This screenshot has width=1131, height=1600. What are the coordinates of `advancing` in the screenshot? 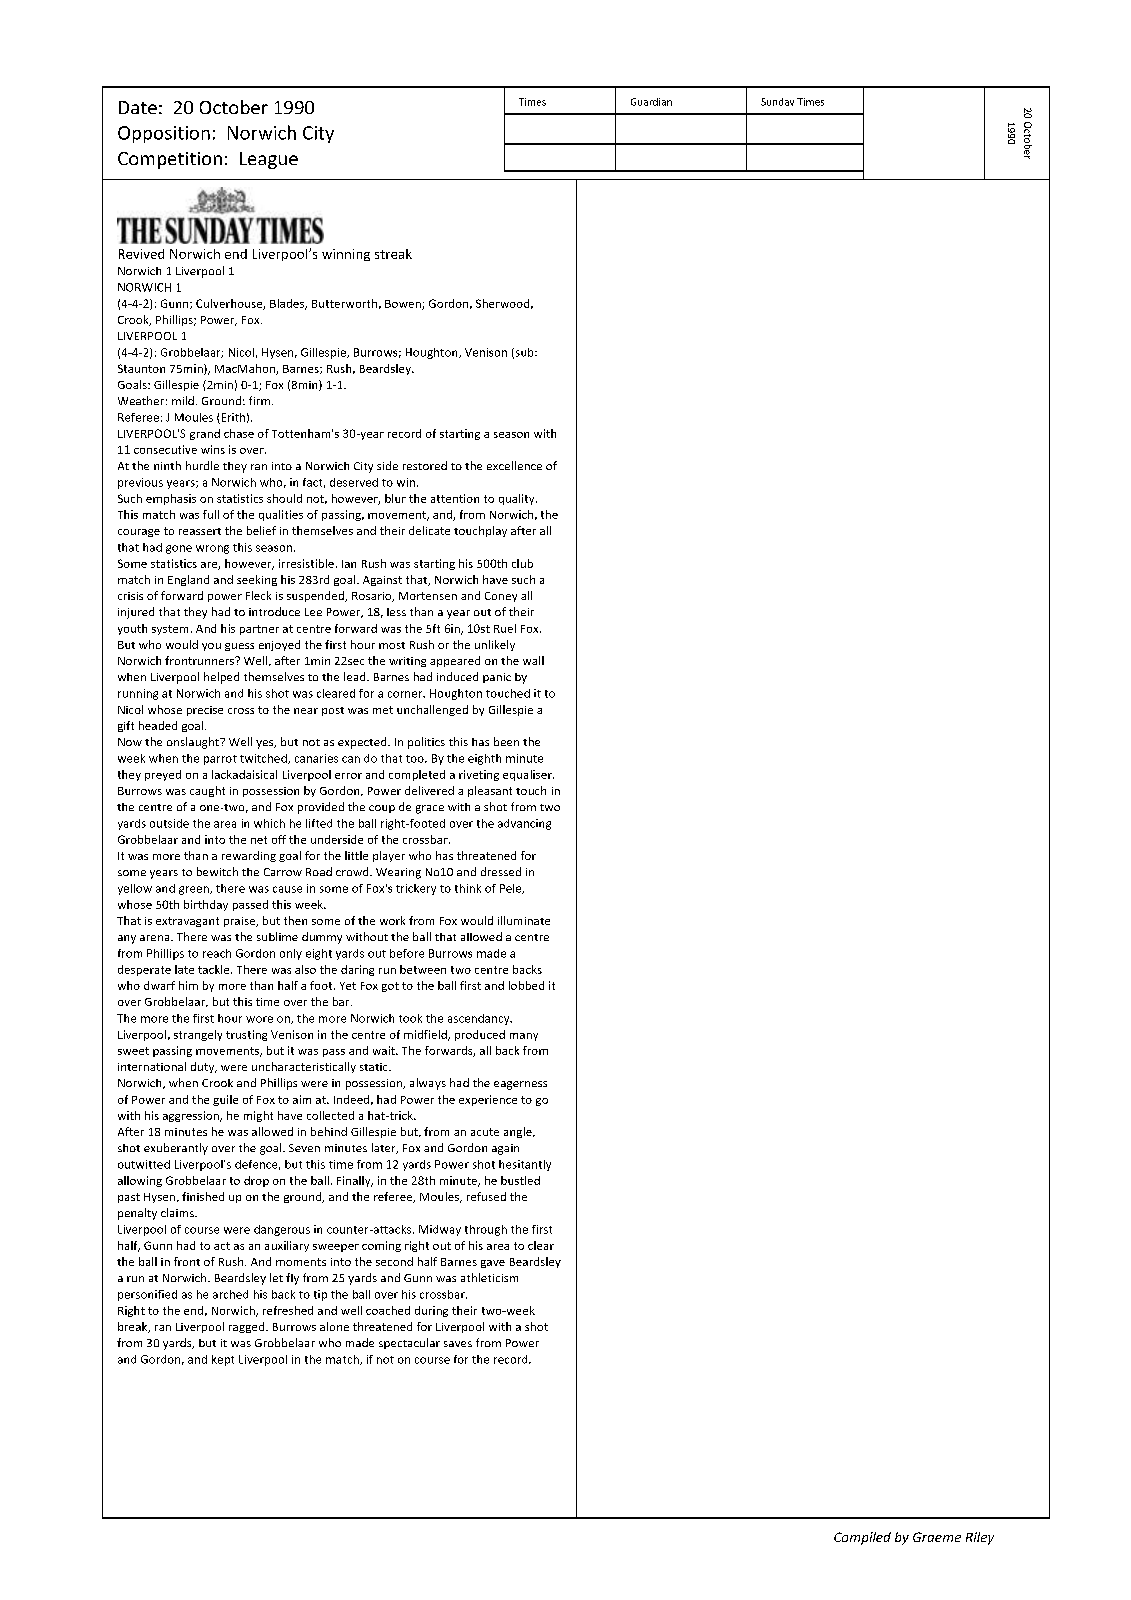 It's located at (524, 824).
